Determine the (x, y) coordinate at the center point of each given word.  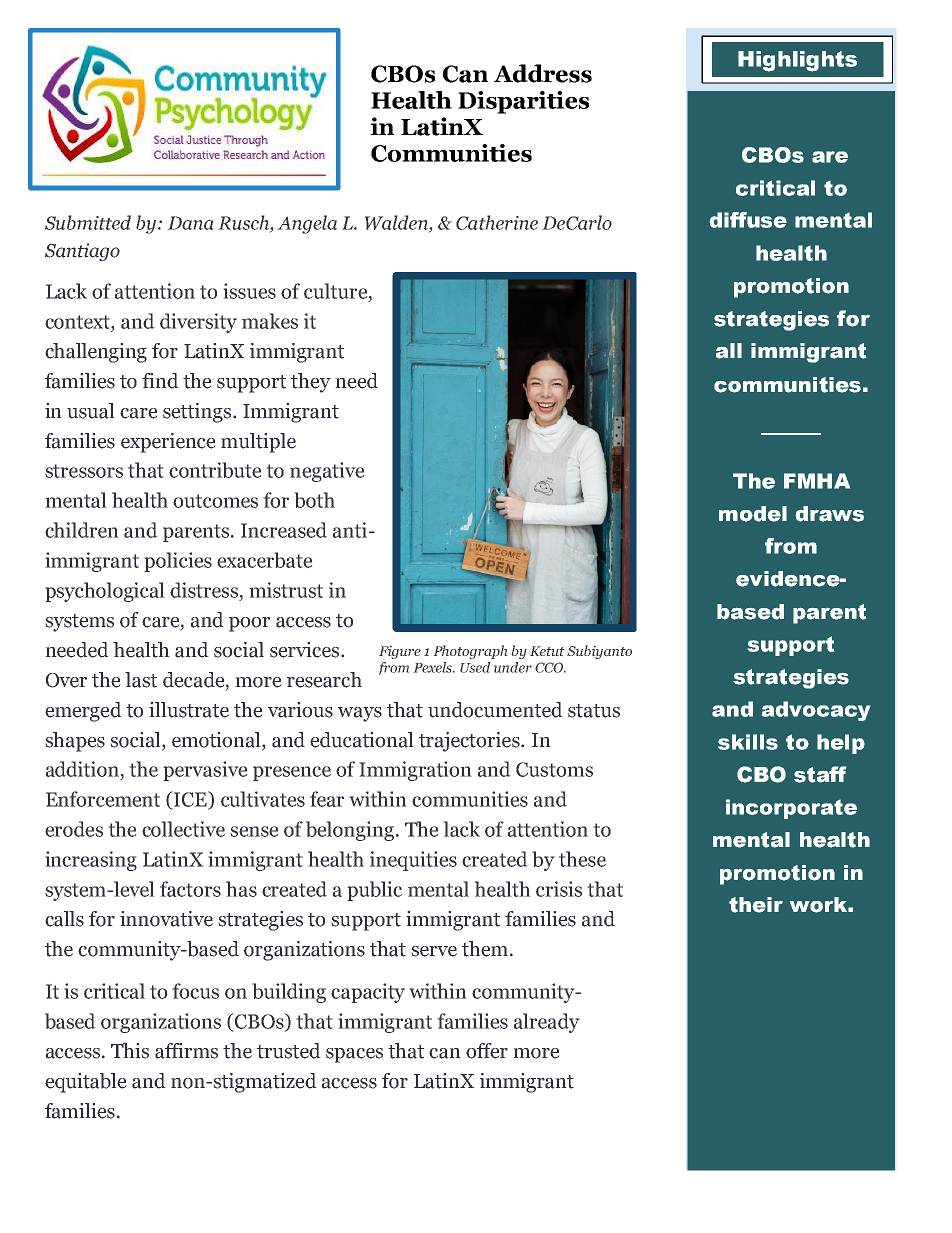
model (753, 514)
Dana (190, 223)
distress (204, 590)
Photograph (470, 652)
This (130, 1051)
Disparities (523, 102)
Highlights (797, 61)
